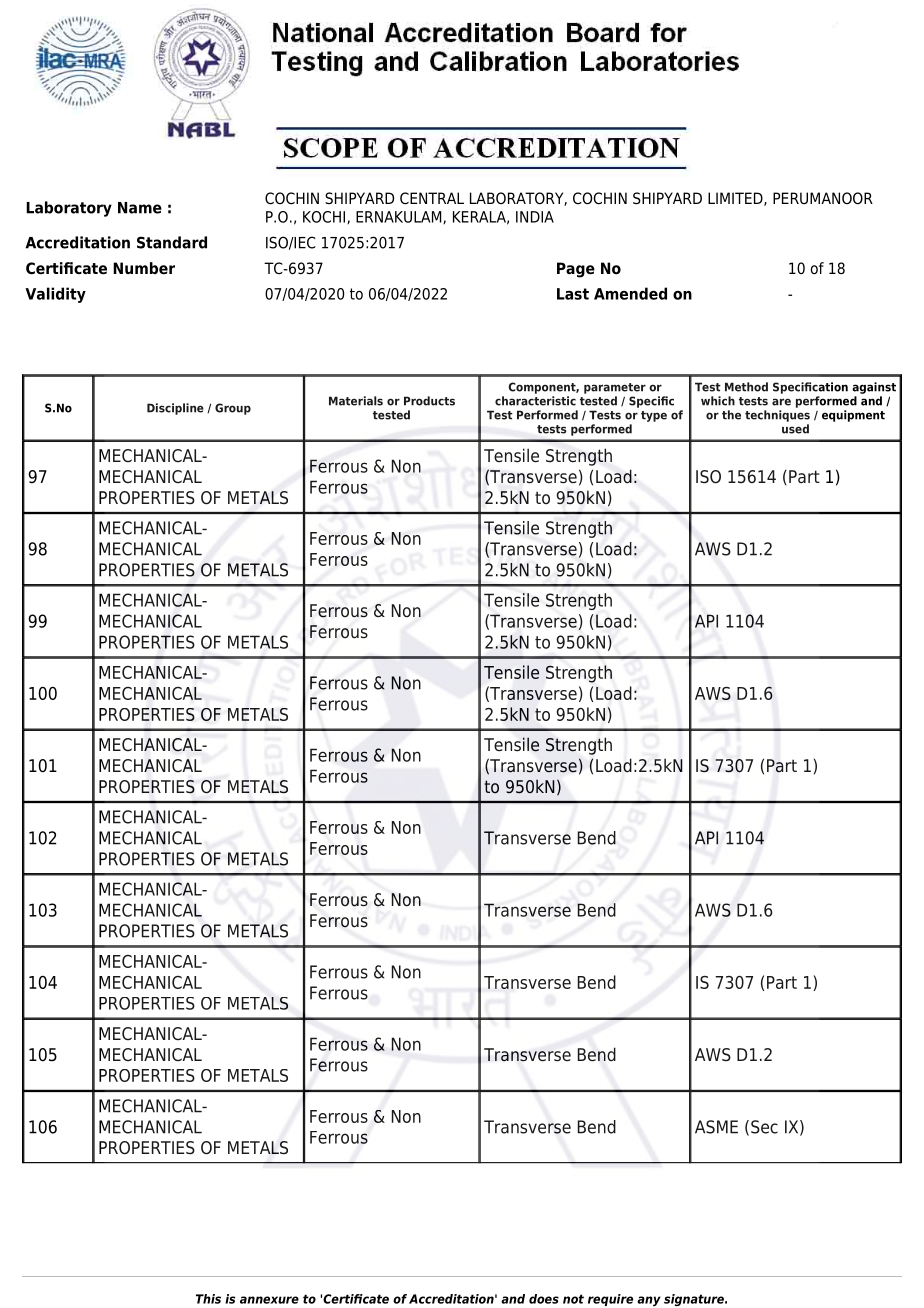  Describe the element at coordinates (764, 1127) in the screenshot. I see `Sec` at that location.
